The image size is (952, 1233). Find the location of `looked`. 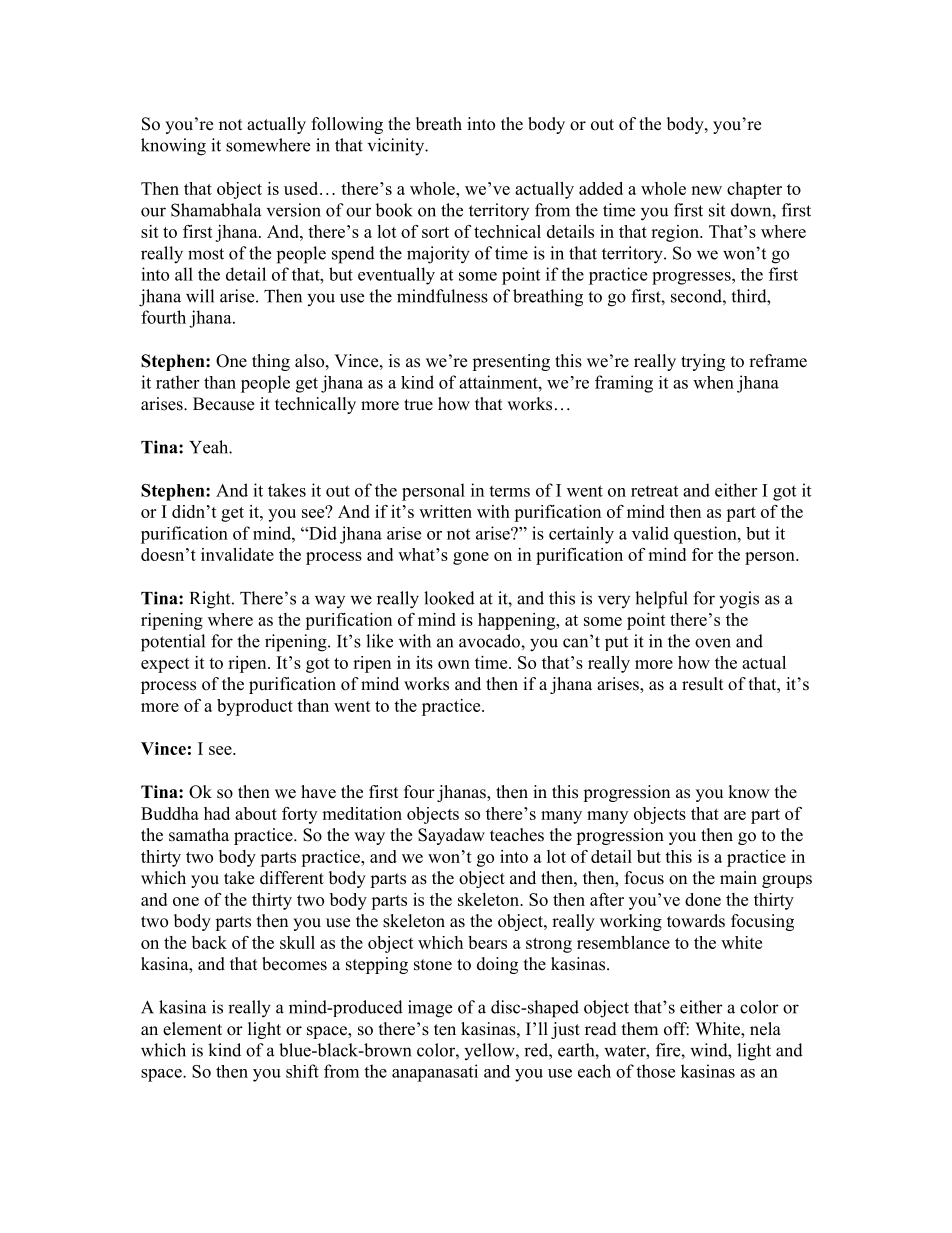

looked is located at coordinates (449, 598).
